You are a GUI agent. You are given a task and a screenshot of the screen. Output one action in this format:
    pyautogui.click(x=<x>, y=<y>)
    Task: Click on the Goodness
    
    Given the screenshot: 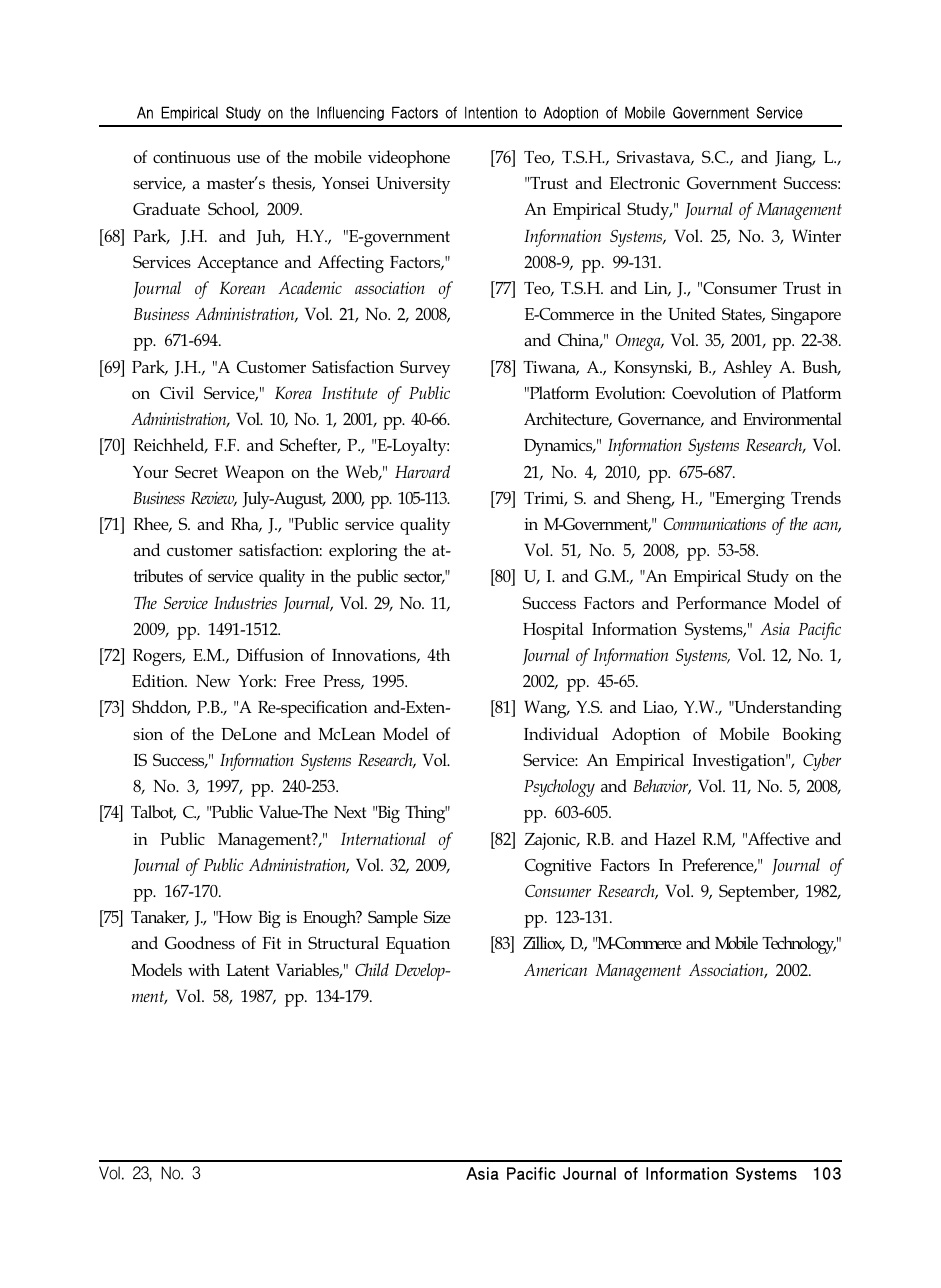 What is the action you would take?
    pyautogui.click(x=200, y=942)
